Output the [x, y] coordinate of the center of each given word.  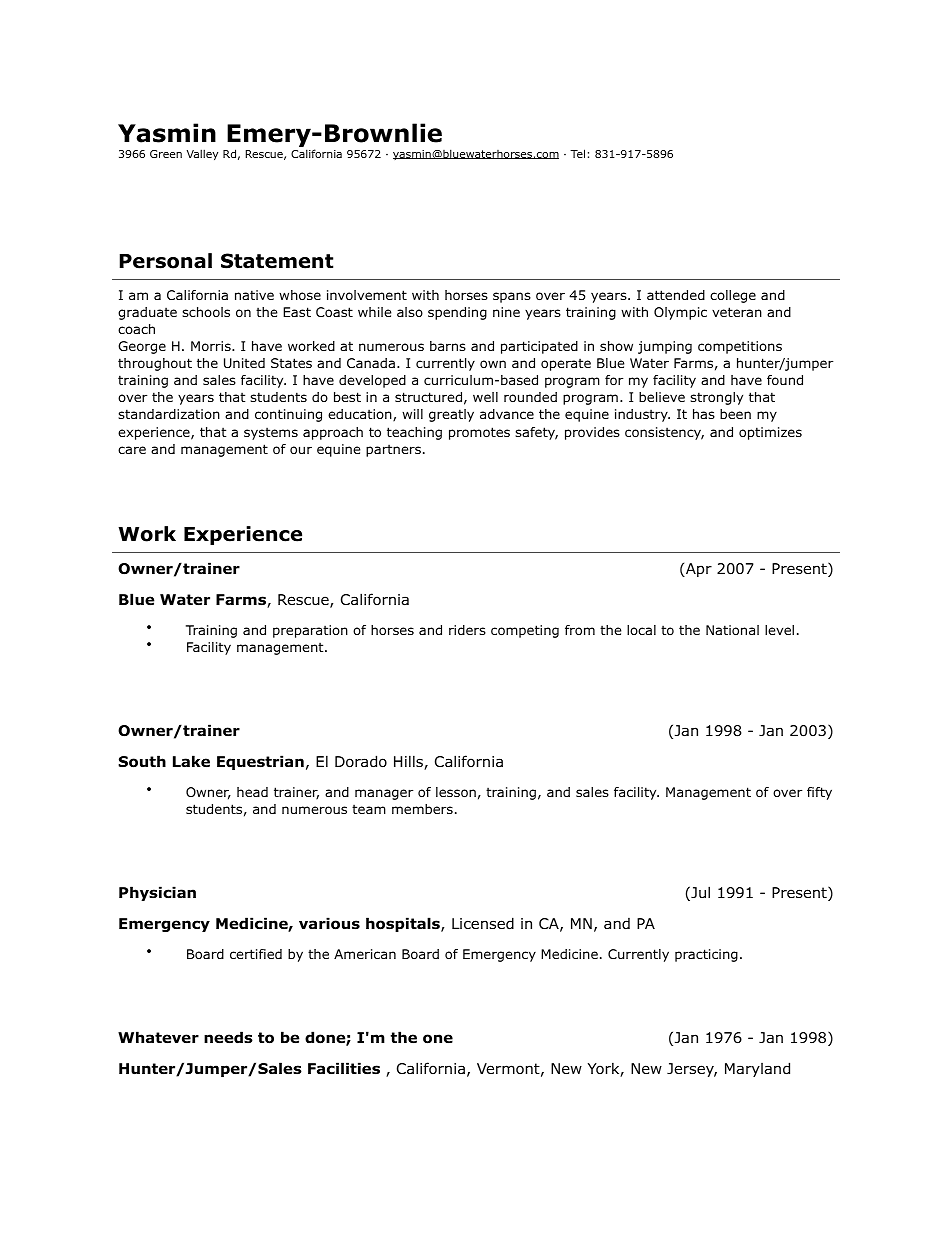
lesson [456, 792]
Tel [577, 153]
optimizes [770, 433]
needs [228, 1037]
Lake [191, 761]
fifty [819, 793]
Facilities [344, 1068]
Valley [202, 155]
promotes [479, 433]
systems [271, 433]
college [733, 296]
